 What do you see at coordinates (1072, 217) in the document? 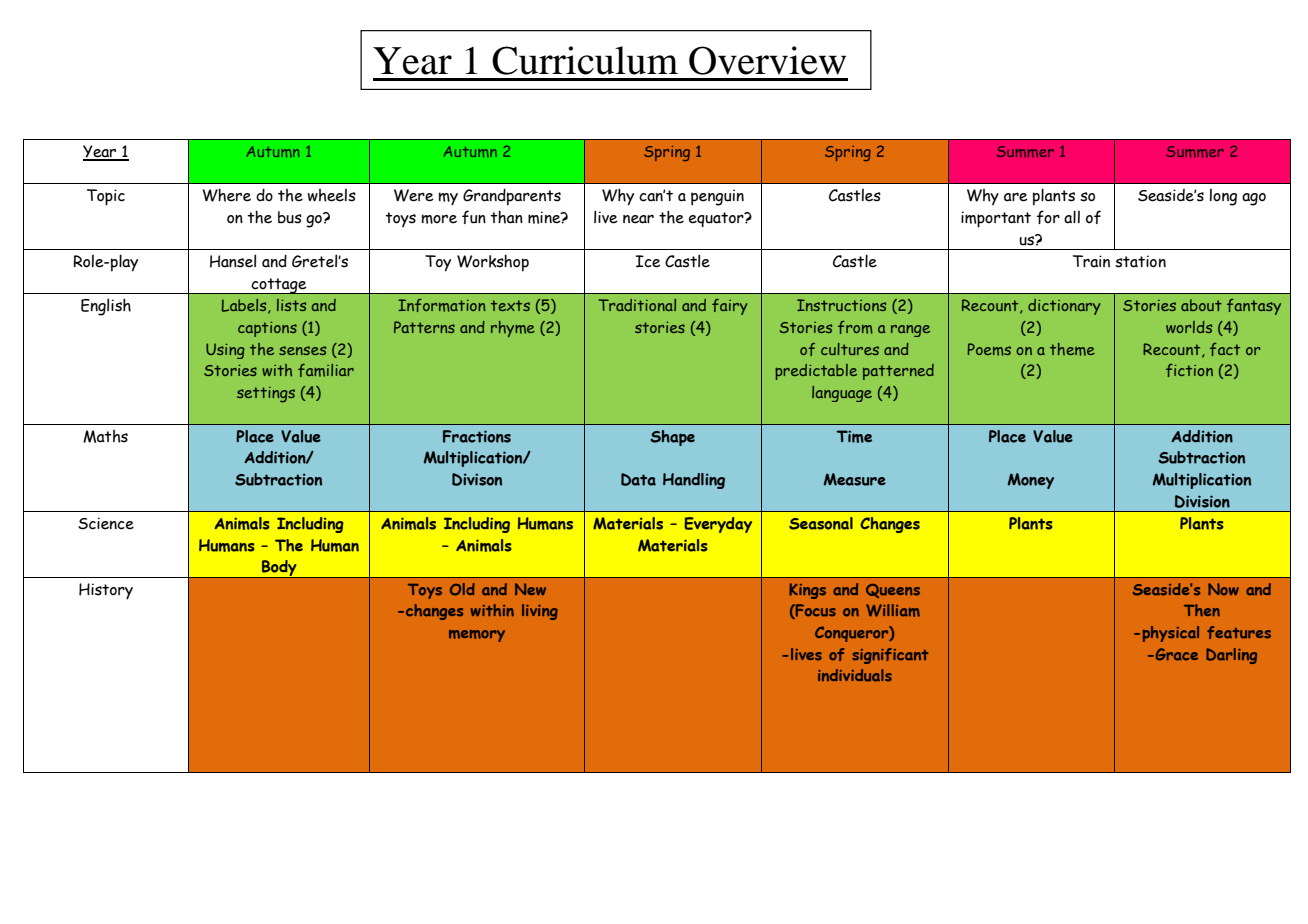
I see `all` at bounding box center [1072, 217].
